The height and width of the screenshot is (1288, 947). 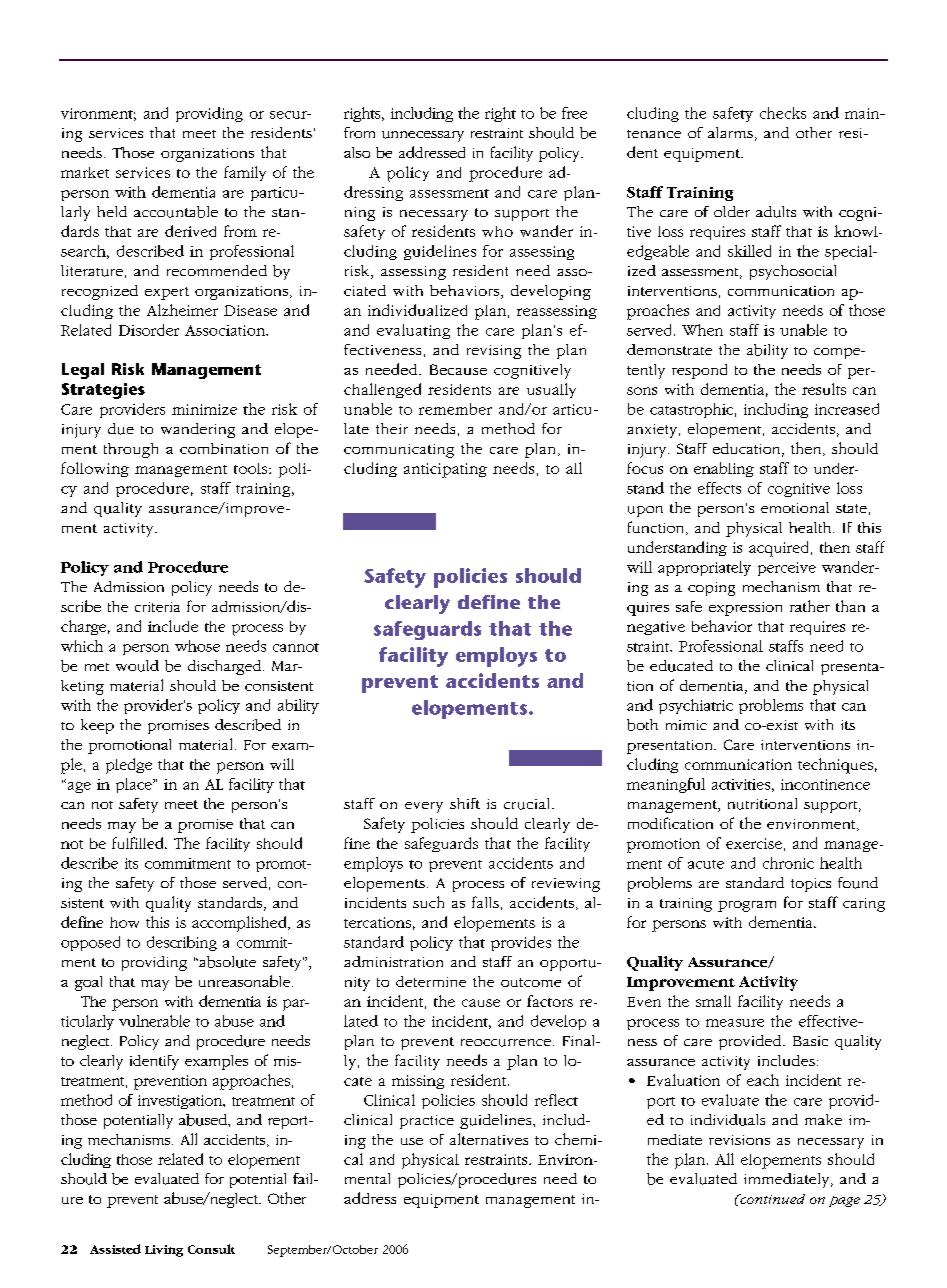 What do you see at coordinates (139, 843) in the screenshot?
I see `fulfilled` at bounding box center [139, 843].
